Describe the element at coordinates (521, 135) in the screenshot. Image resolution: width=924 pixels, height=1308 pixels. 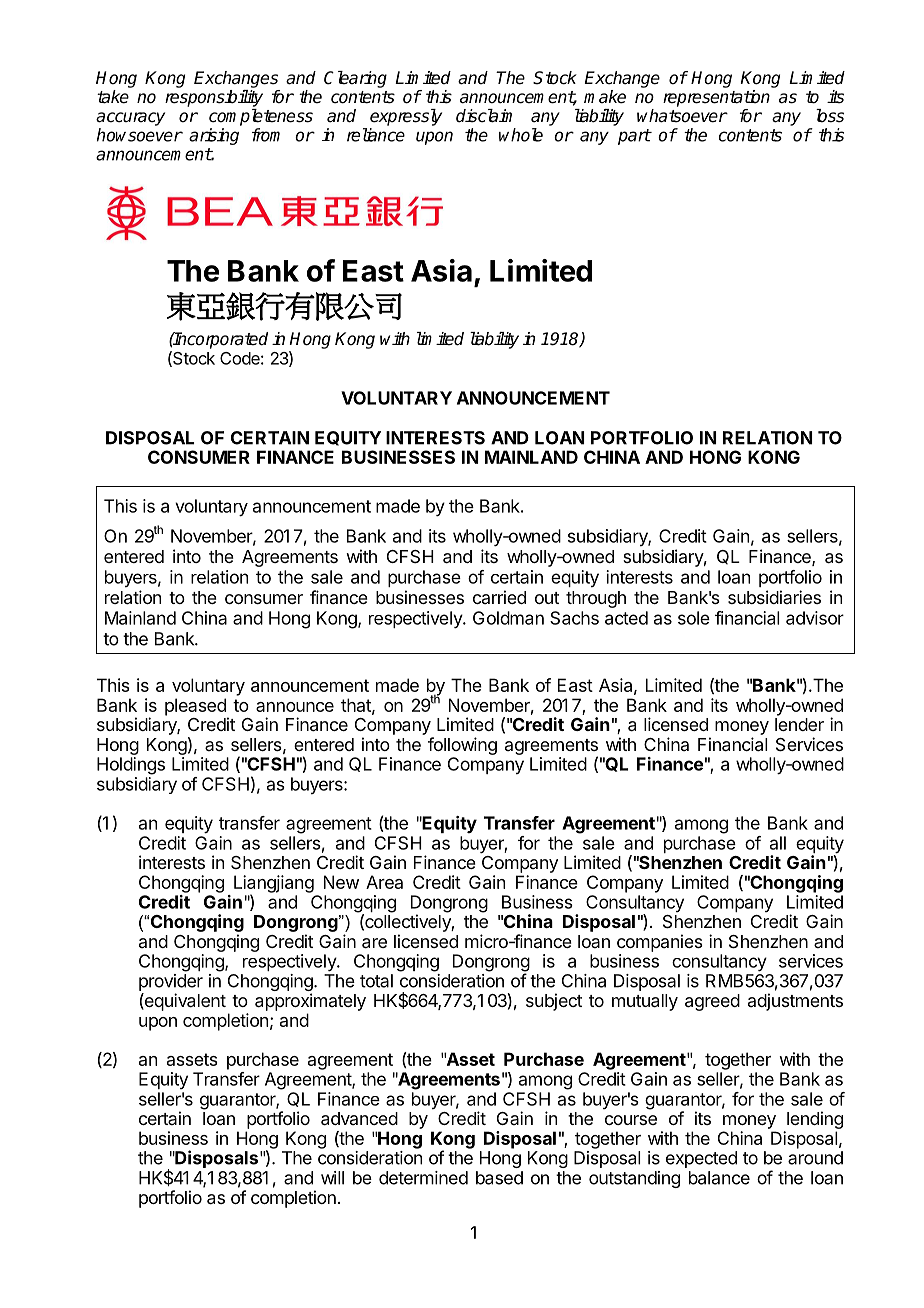
I see `whole` at that location.
